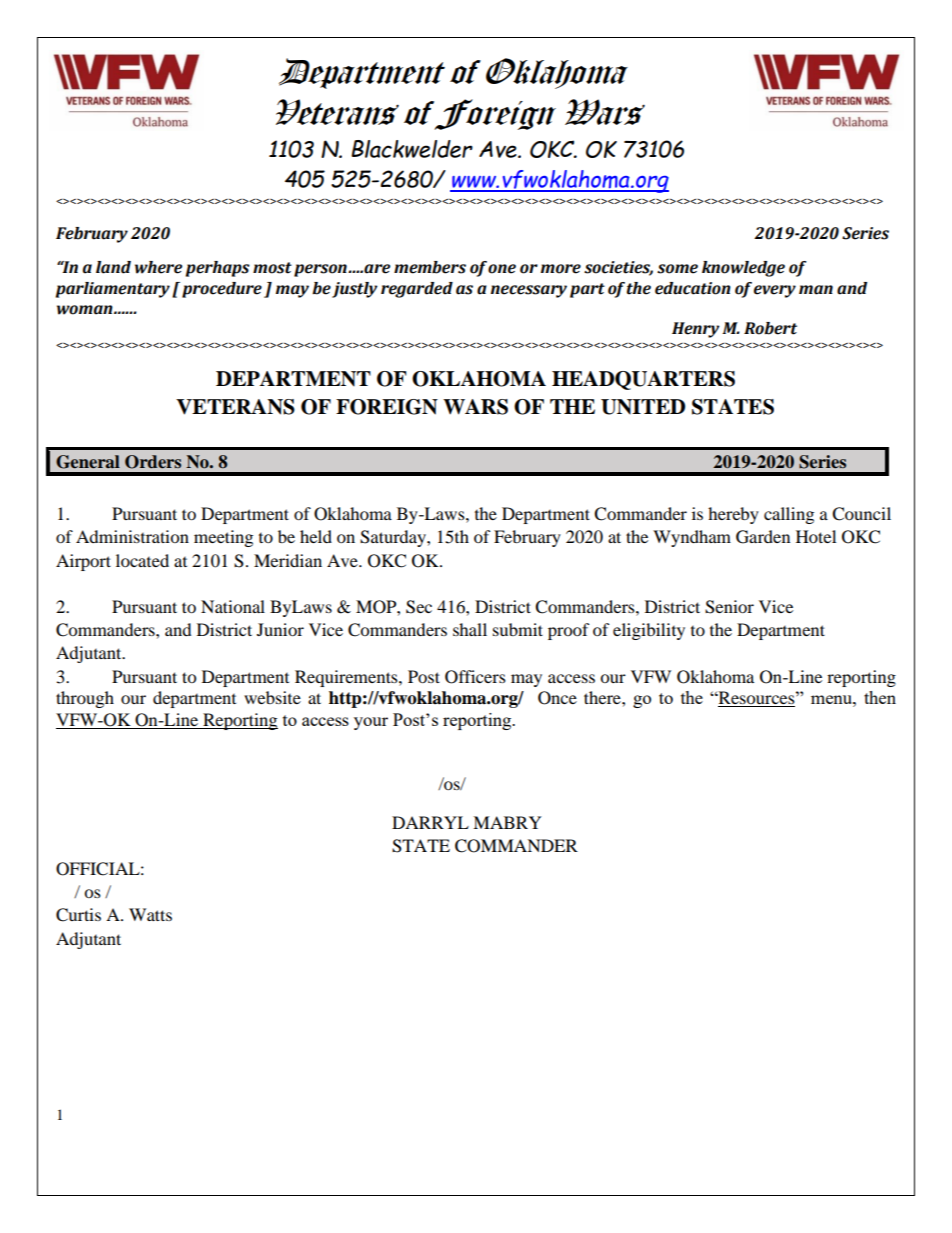 Image resolution: width=952 pixels, height=1233 pixels. What do you see at coordinates (233, 606) in the screenshot?
I see `National` at bounding box center [233, 606].
